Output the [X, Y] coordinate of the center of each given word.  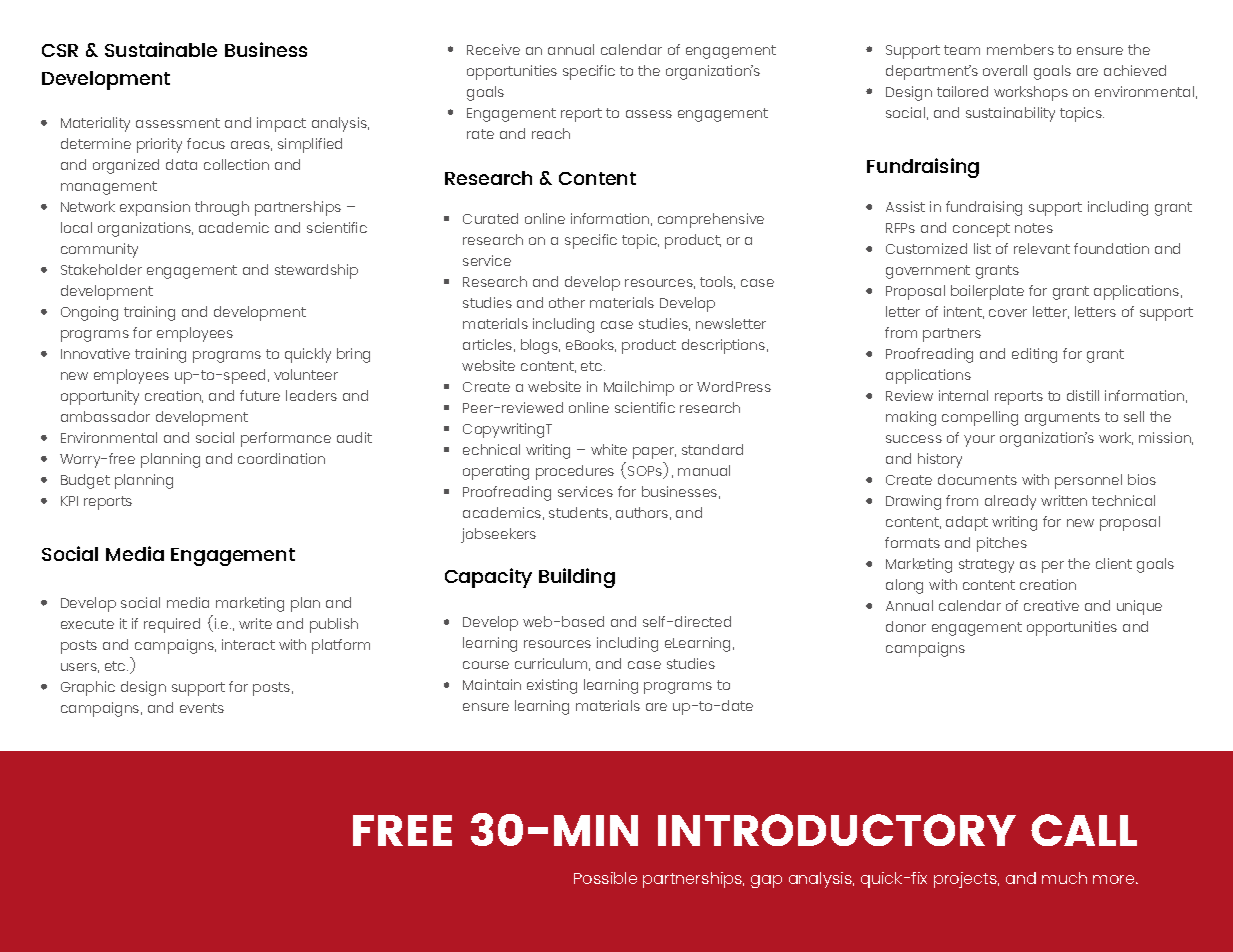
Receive [493, 49]
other [567, 302]
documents [977, 479]
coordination [281, 458]
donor [906, 626]
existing [552, 686]
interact [248, 644]
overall [1005, 70]
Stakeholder [101, 269]
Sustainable [161, 49]
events [202, 708]
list [982, 248]
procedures [575, 472]
